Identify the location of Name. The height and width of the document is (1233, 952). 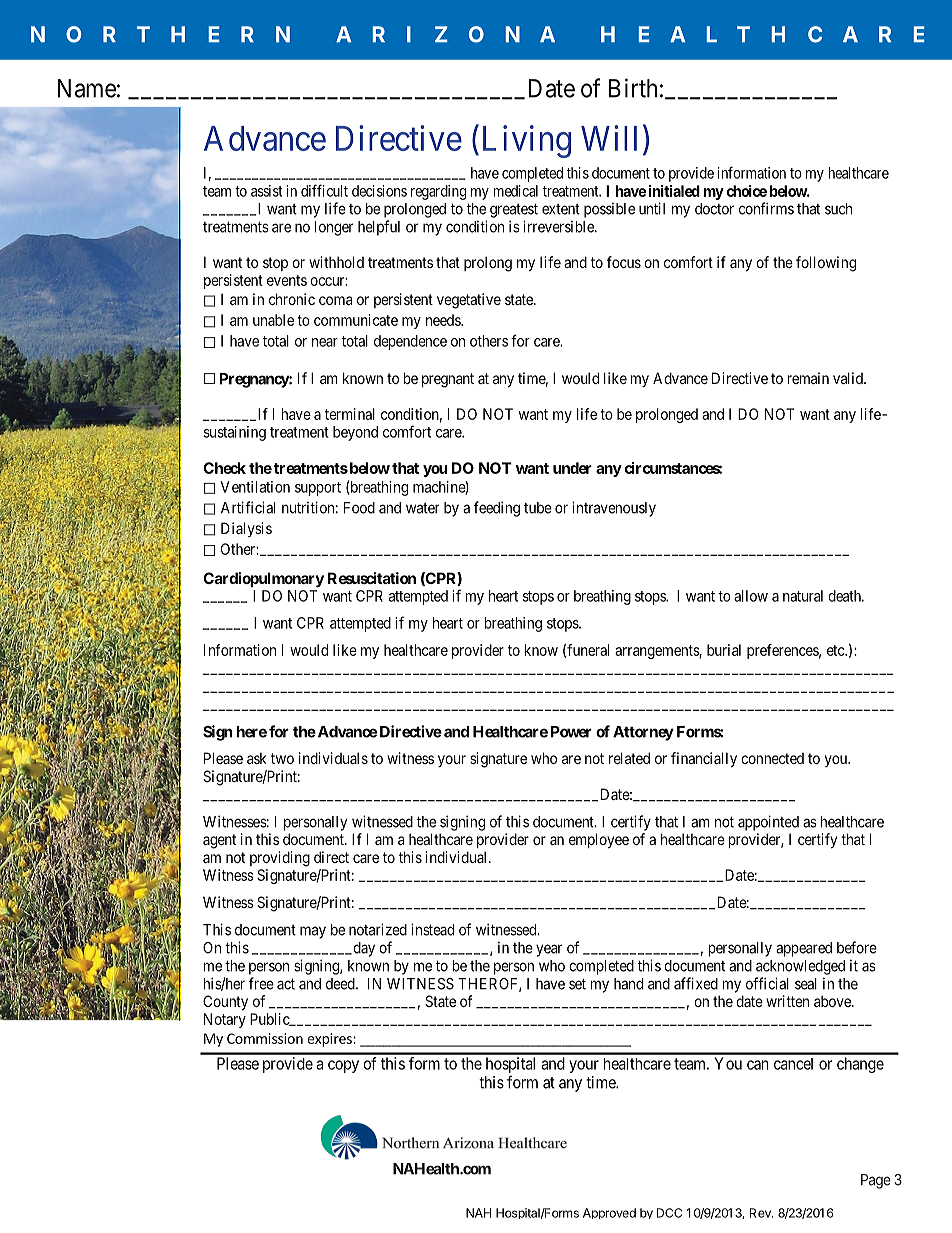
(87, 88).
